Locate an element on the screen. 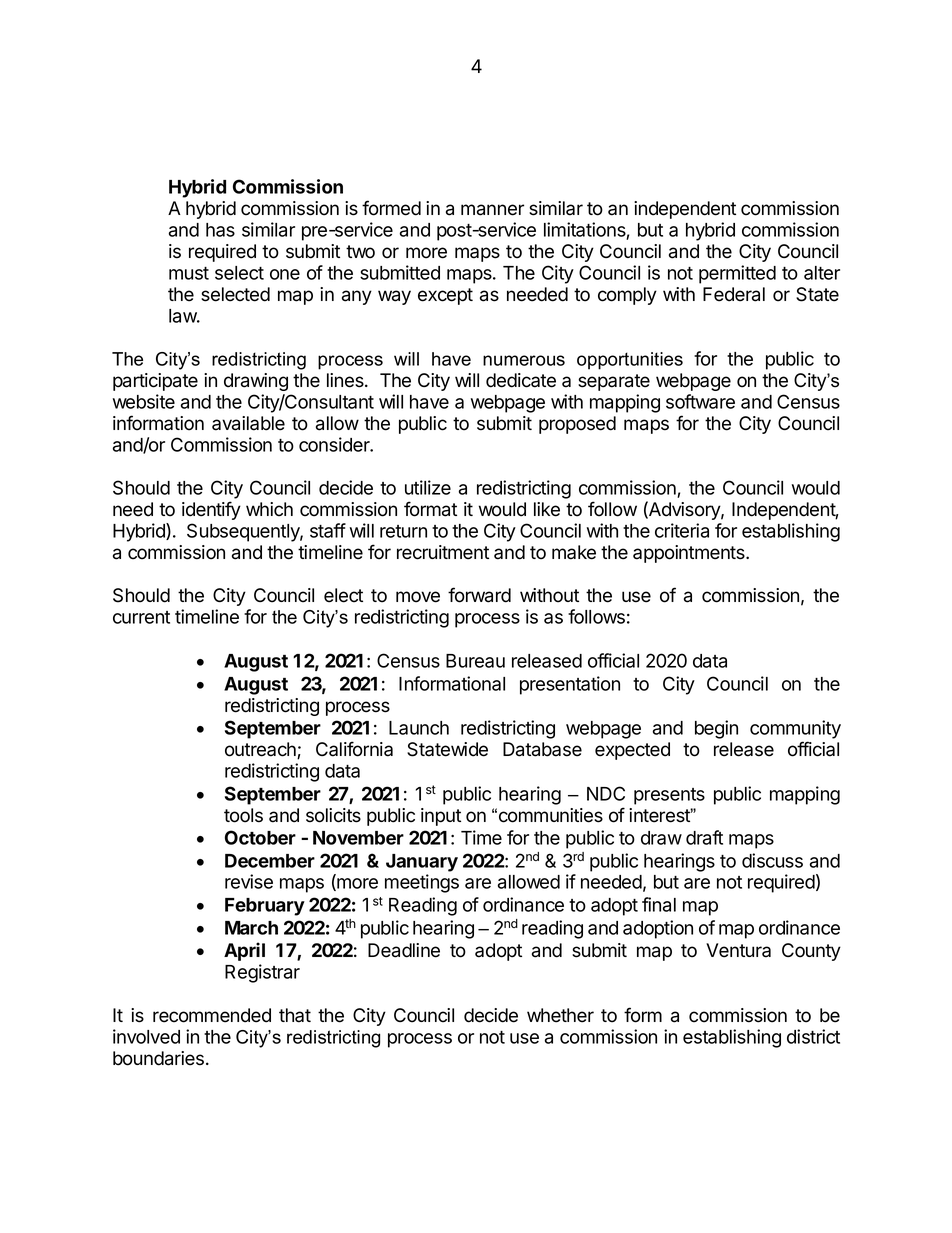 The height and width of the screenshot is (1233, 952). appointments is located at coordinates (690, 554).
